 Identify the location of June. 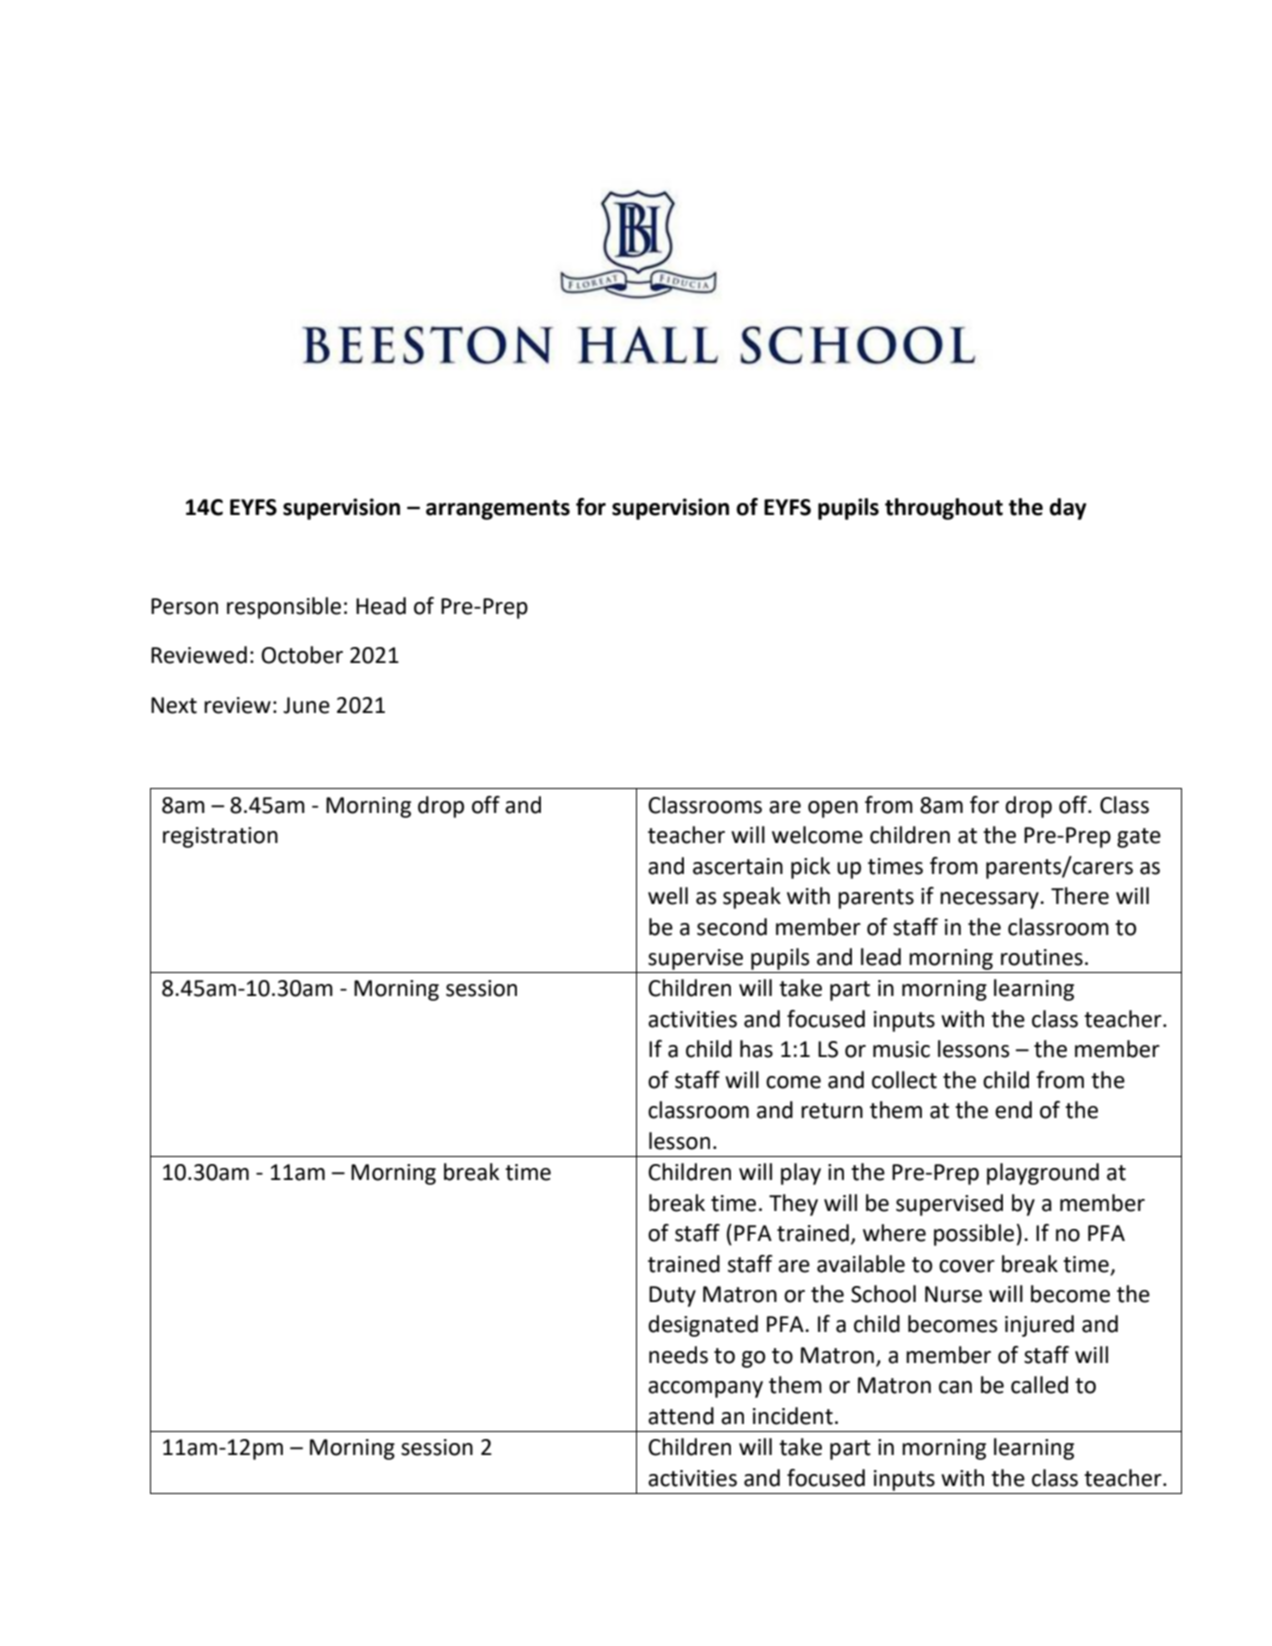
(306, 705).
